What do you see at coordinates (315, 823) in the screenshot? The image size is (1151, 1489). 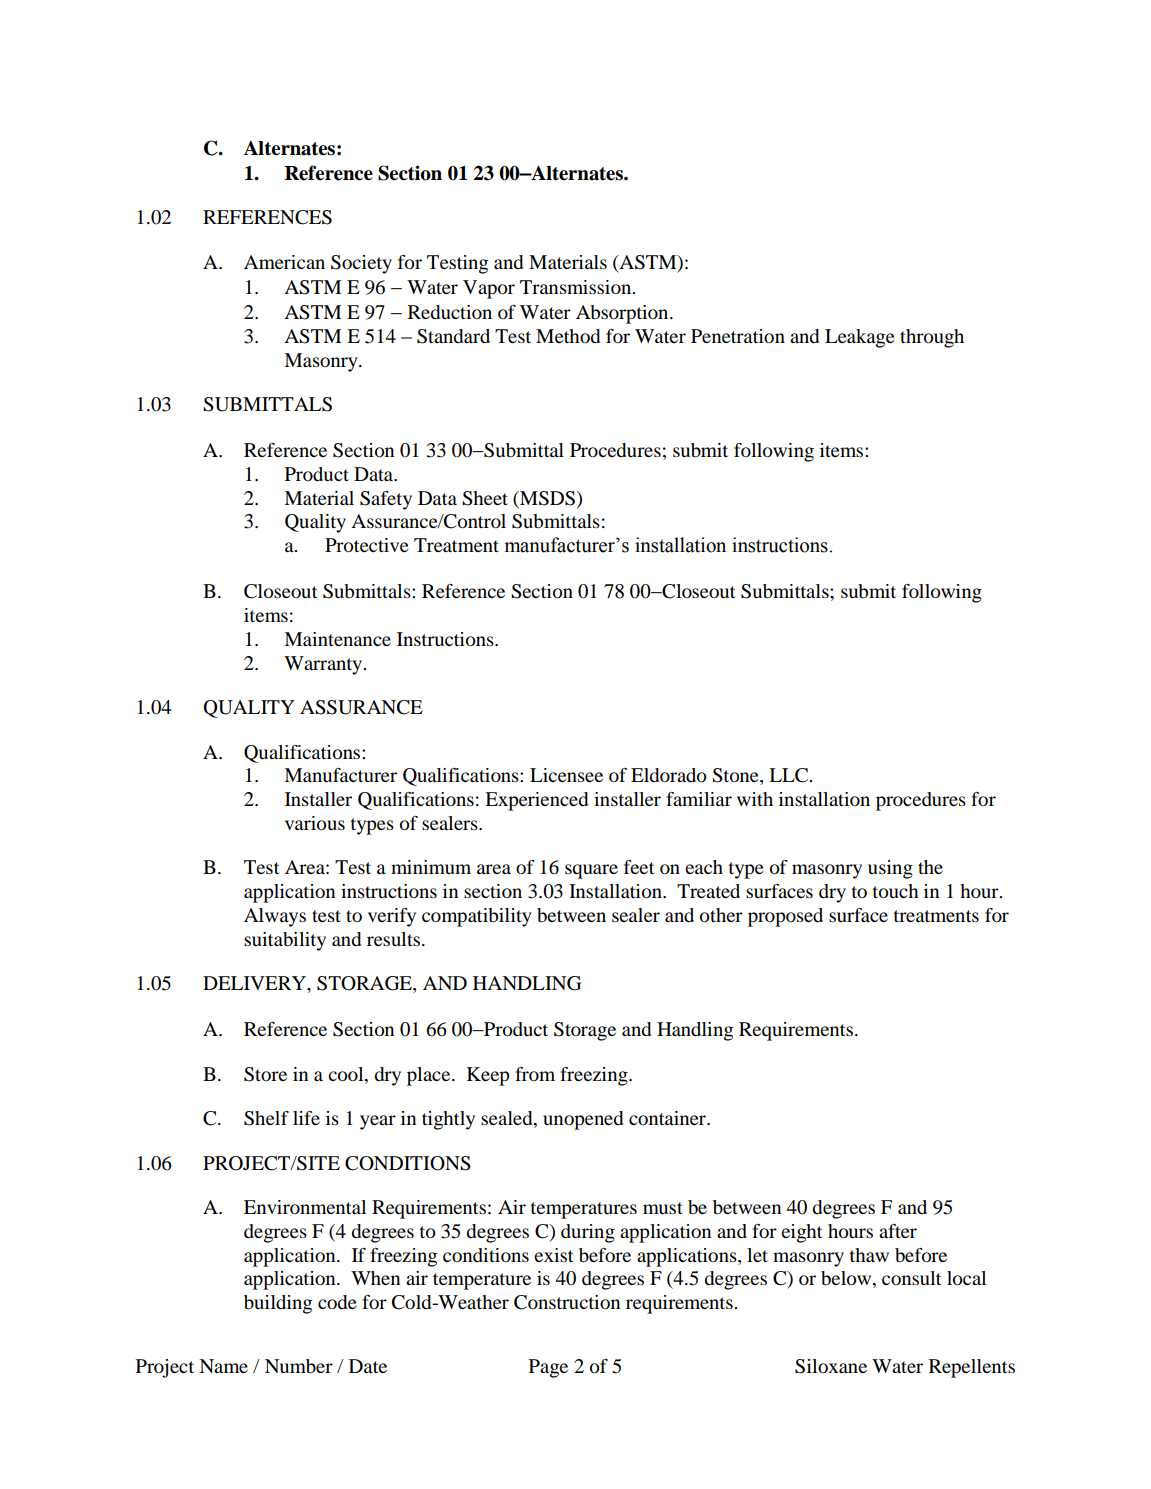 I see `various` at bounding box center [315, 823].
